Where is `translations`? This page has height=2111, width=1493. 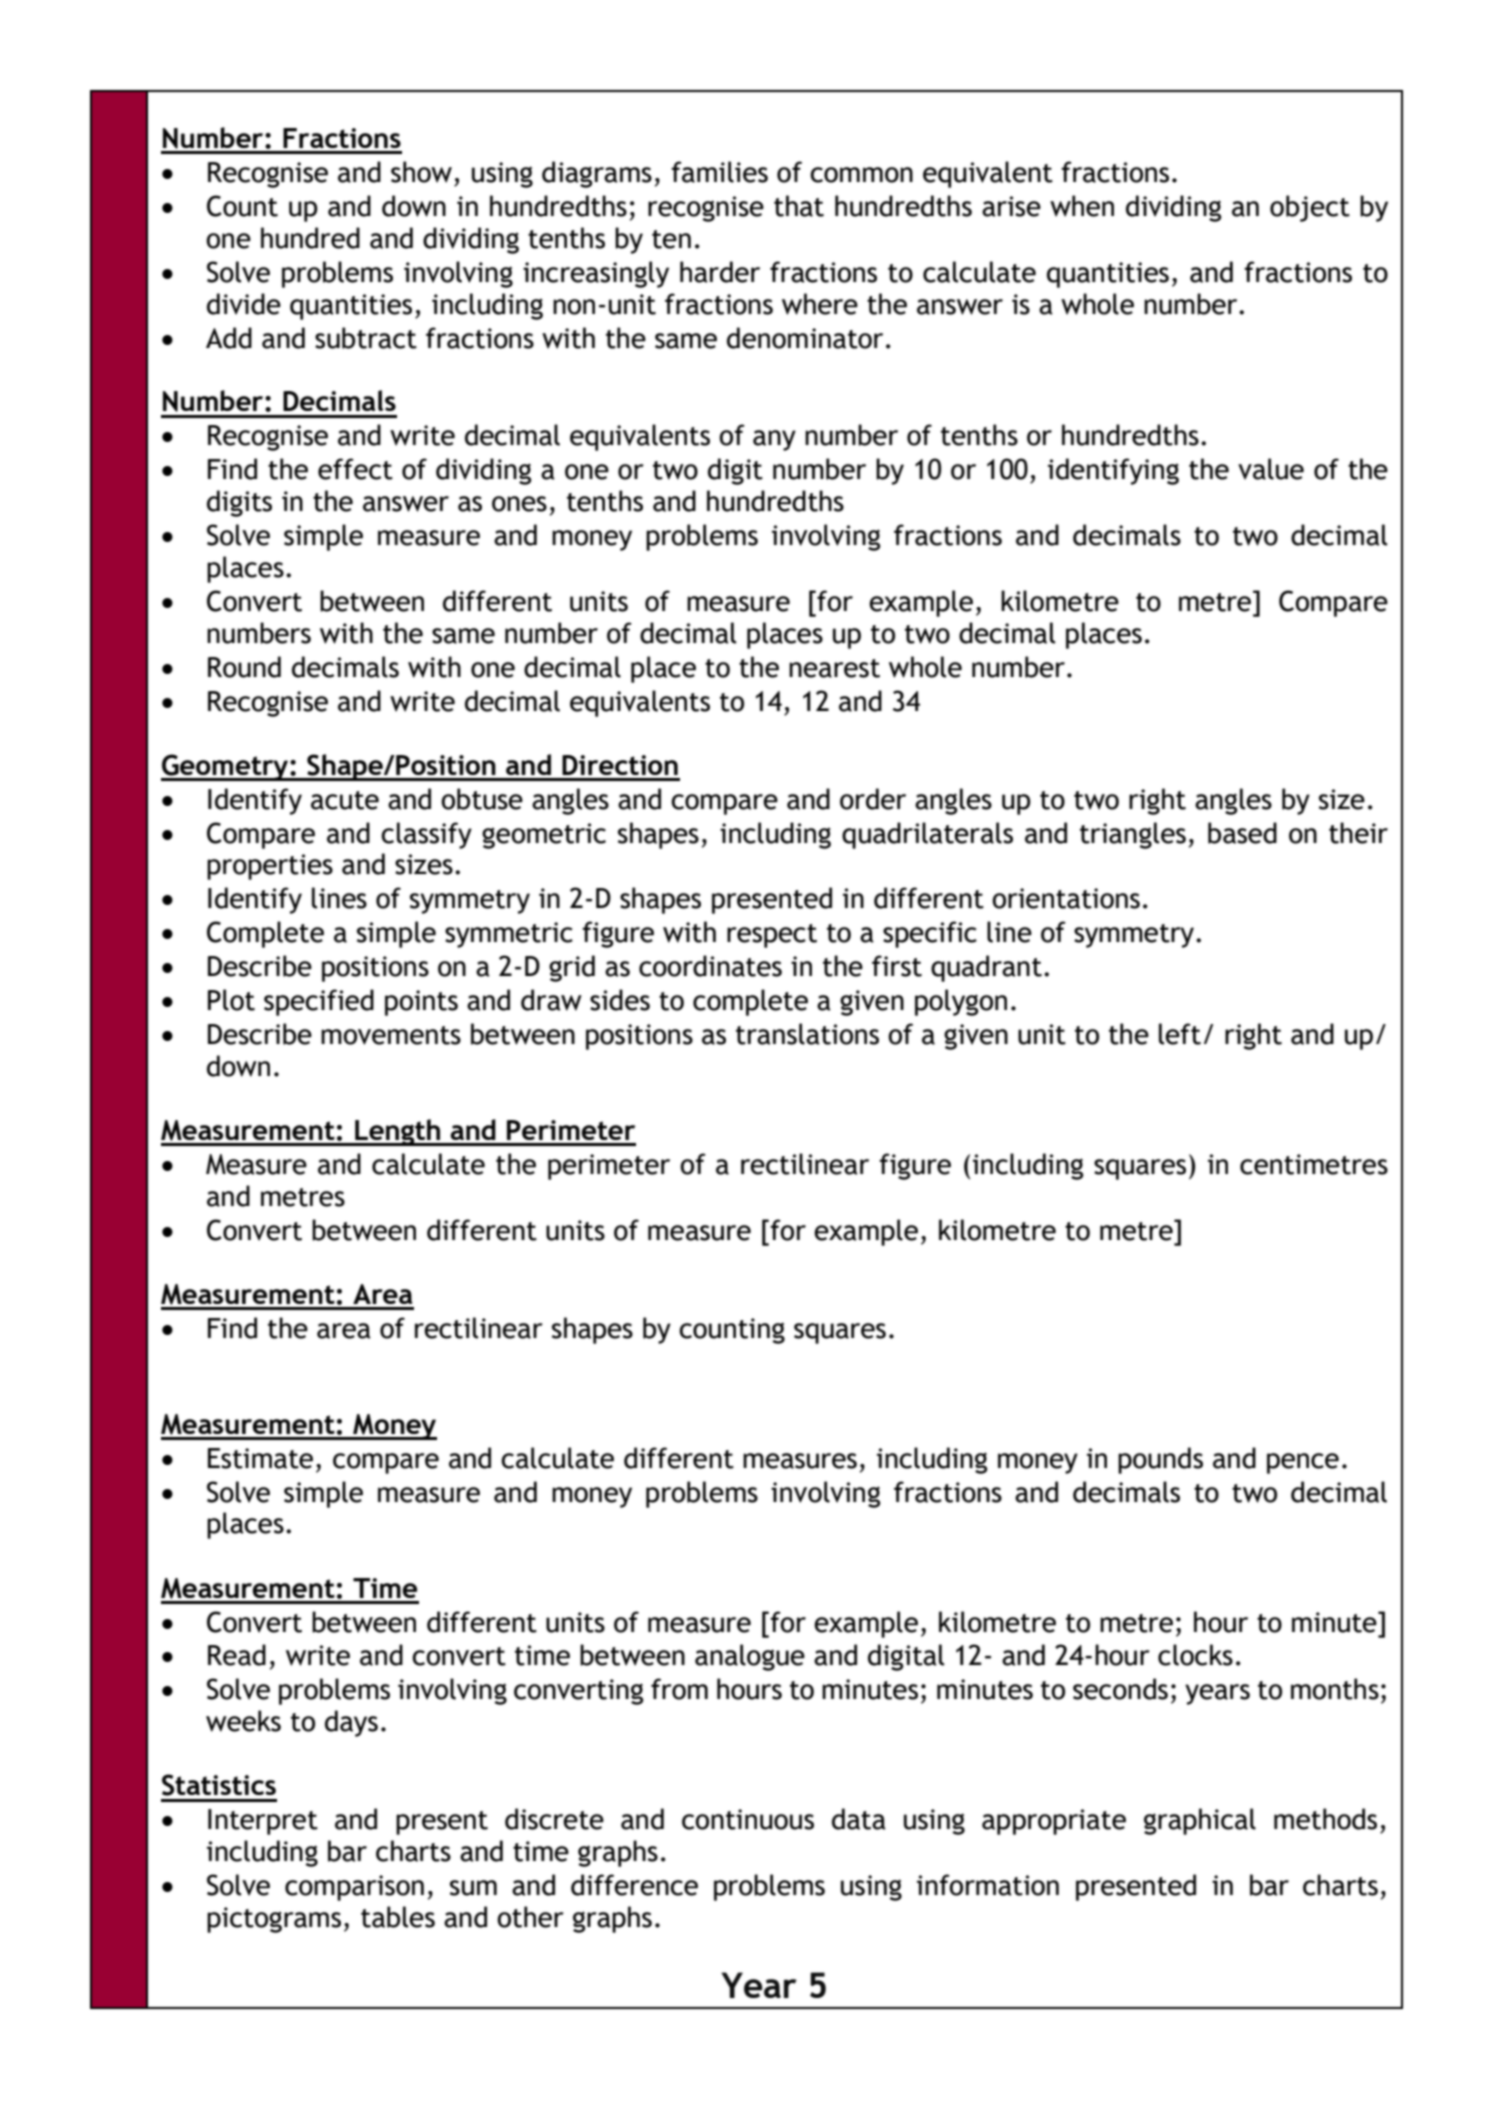 translations is located at coordinates (807, 1034).
